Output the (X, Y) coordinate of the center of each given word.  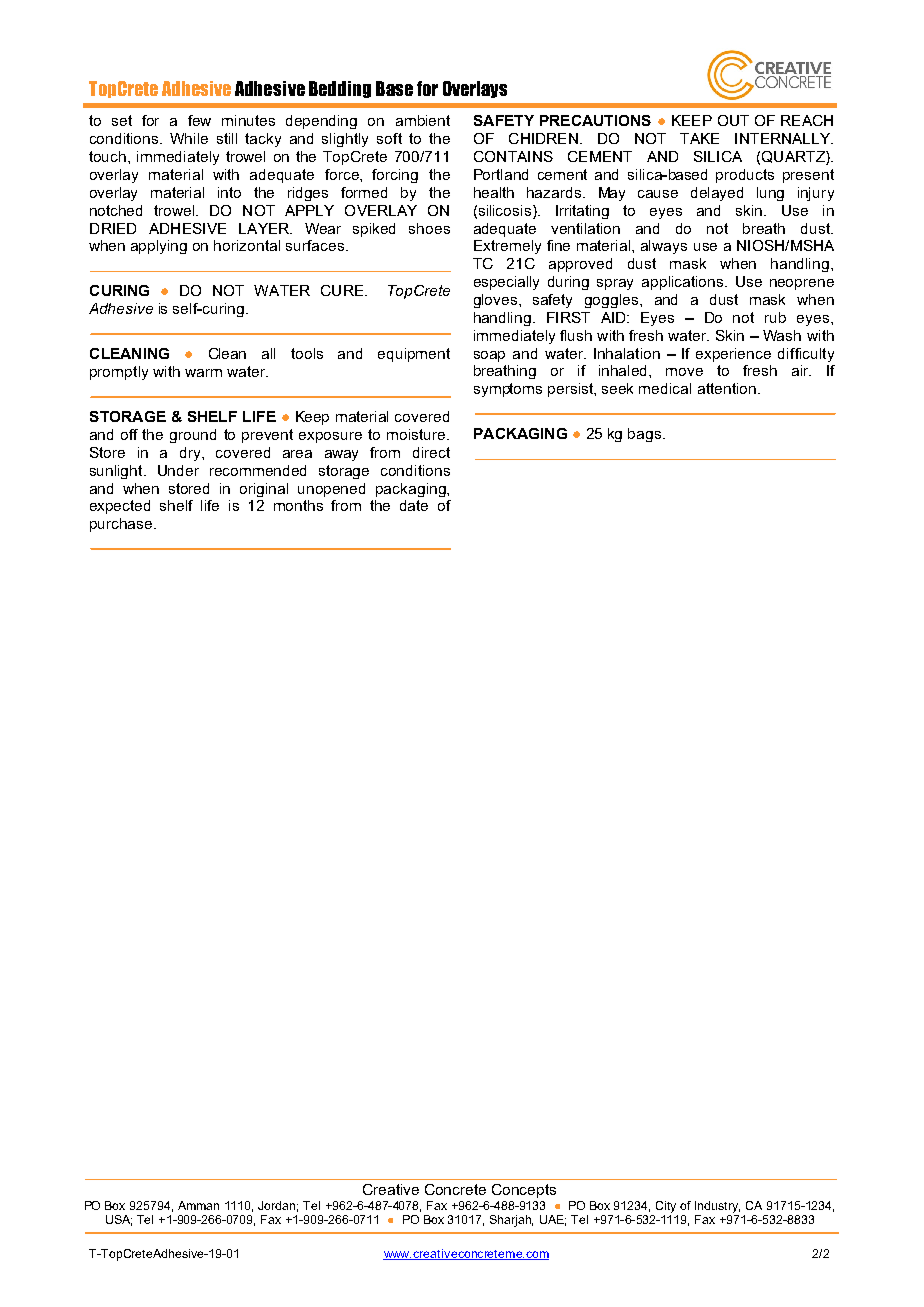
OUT (733, 120)
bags (644, 435)
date (414, 505)
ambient (423, 120)
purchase (122, 525)
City (666, 1207)
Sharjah (511, 1221)
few (199, 120)
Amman (198, 1205)
